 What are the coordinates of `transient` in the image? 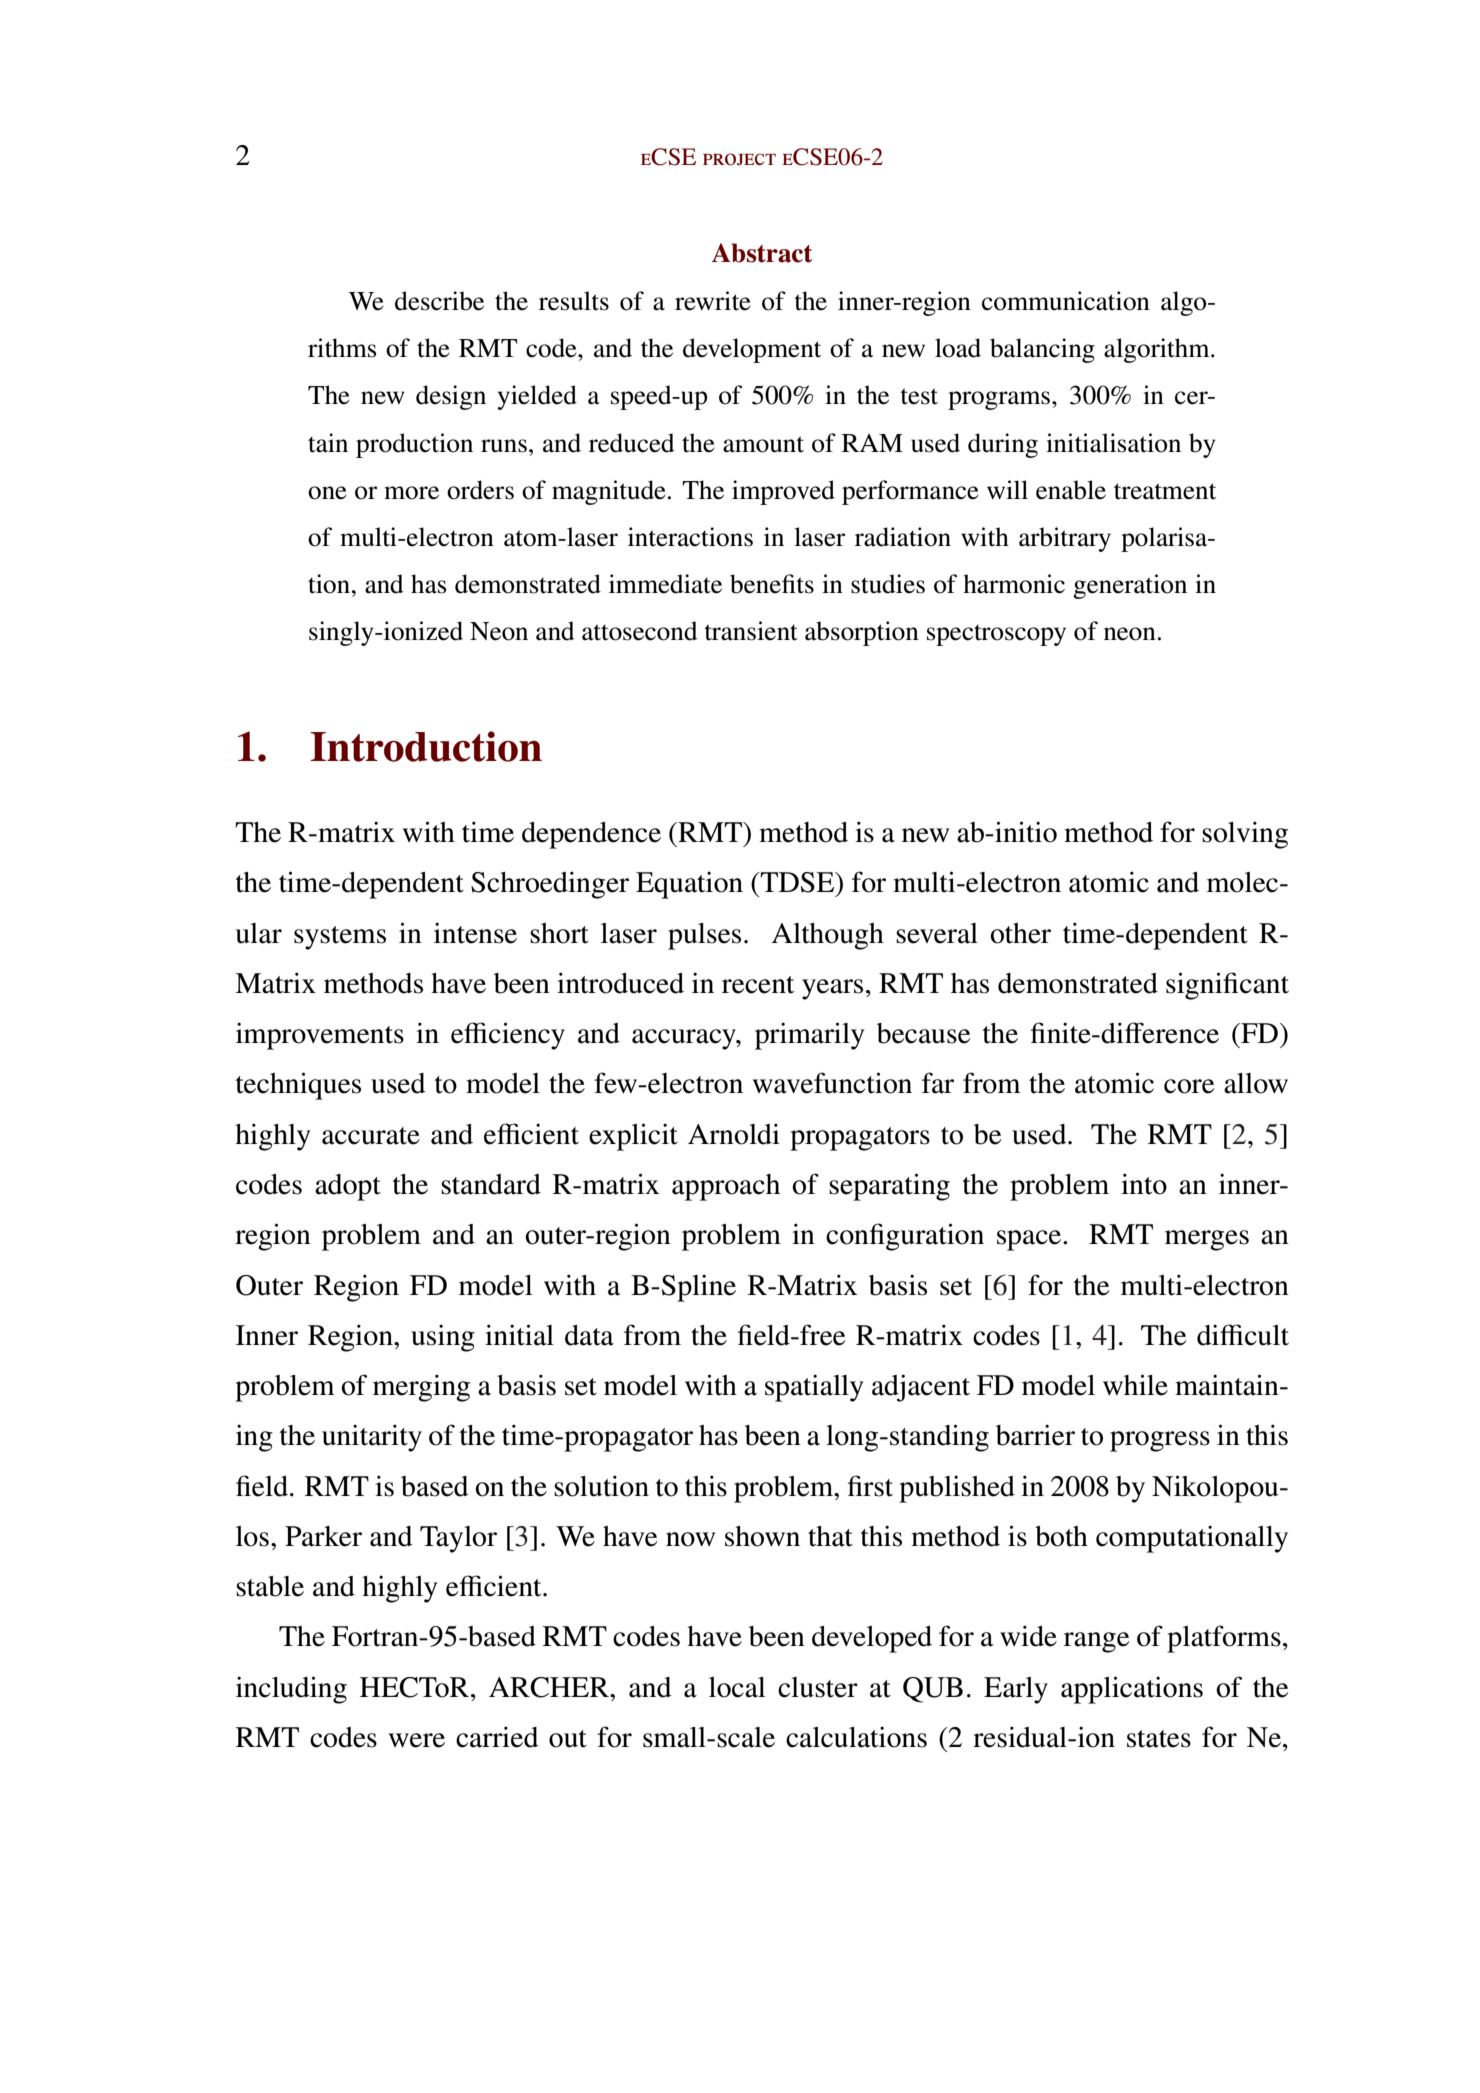 It's located at (751, 631).
